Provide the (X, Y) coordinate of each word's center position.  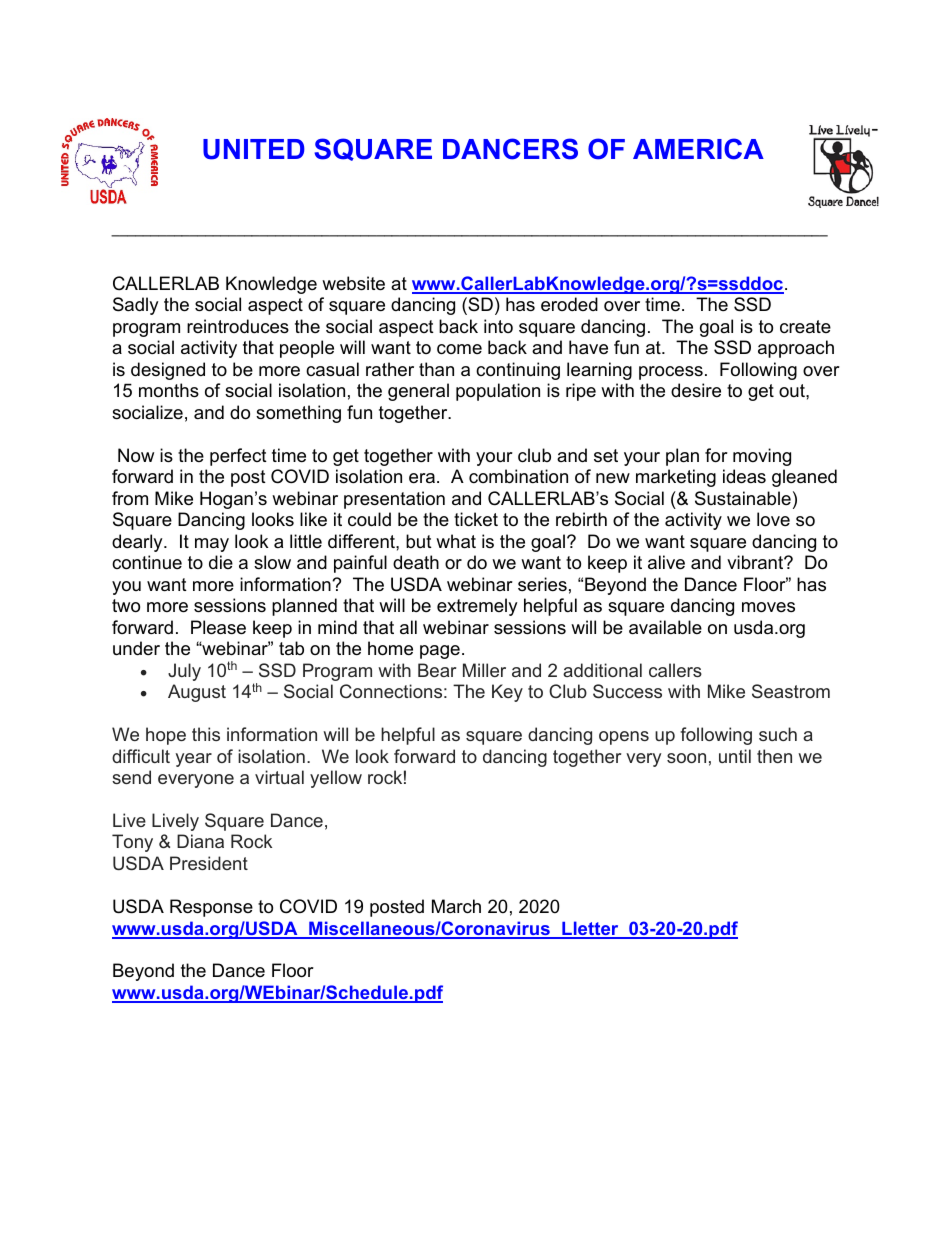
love (773, 519)
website (353, 283)
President (209, 863)
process (671, 373)
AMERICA (698, 149)
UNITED (254, 149)
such (778, 734)
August (197, 693)
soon (686, 758)
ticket (476, 519)
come (459, 349)
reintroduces (238, 326)
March (456, 906)
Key (507, 693)
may (212, 545)
